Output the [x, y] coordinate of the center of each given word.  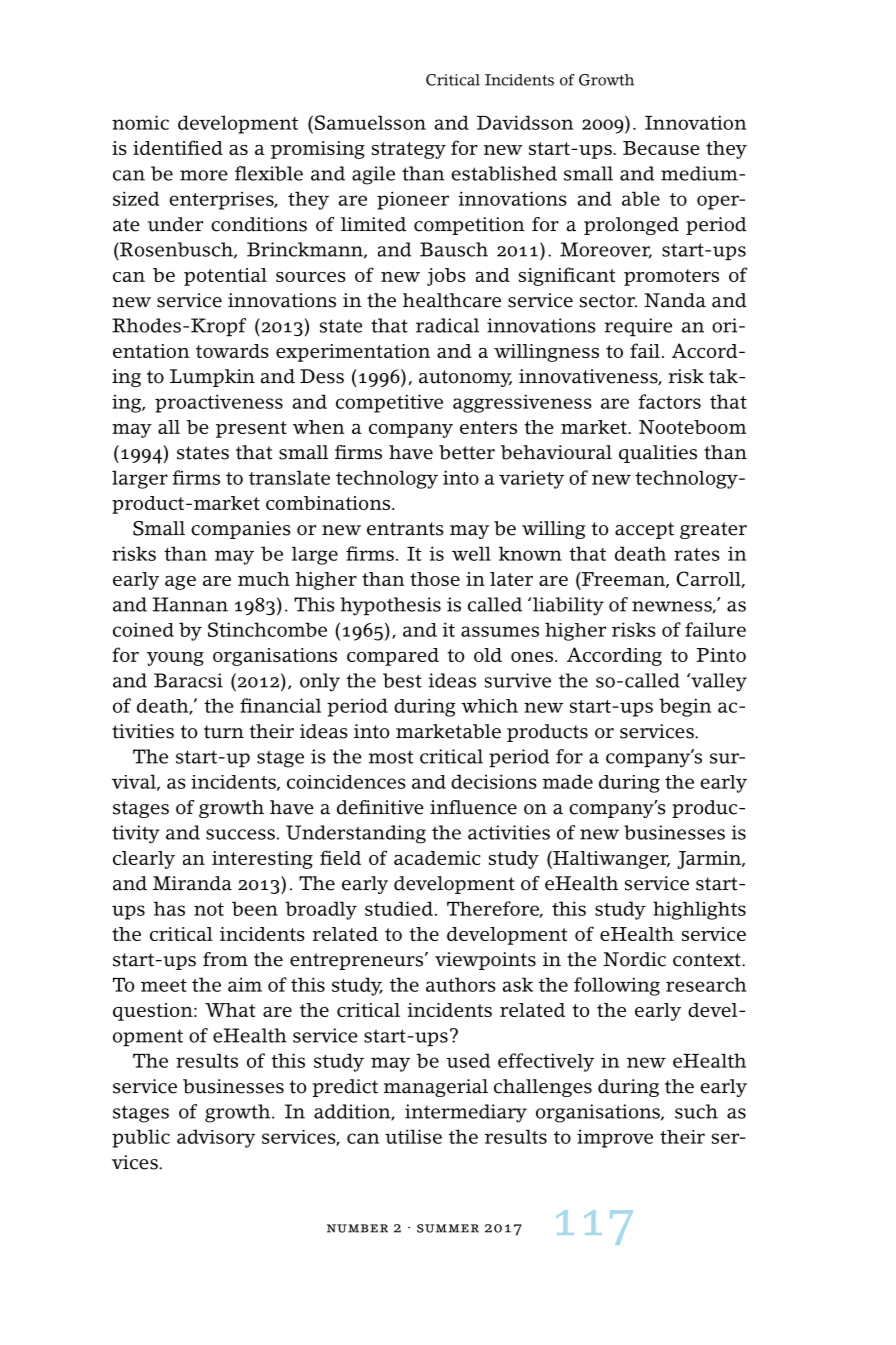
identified [178, 147]
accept [644, 530]
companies [241, 530]
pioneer [413, 200]
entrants [405, 529]
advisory [216, 1138]
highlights [699, 910]
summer [448, 1228]
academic [437, 858]
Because [661, 148]
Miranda [192, 883]
